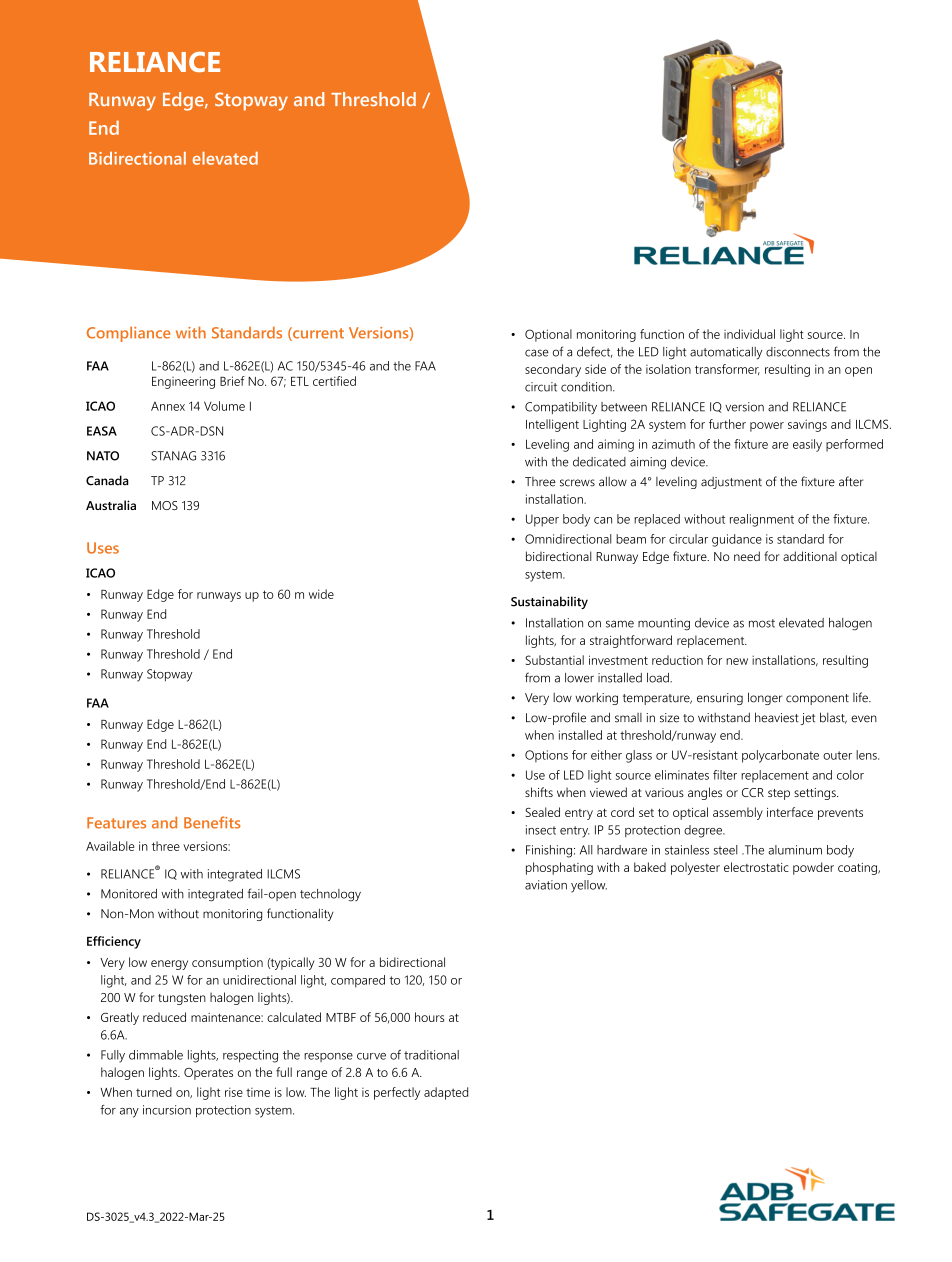 The image size is (952, 1262). What do you see at coordinates (737, 540) in the screenshot?
I see `guidance` at bounding box center [737, 540].
